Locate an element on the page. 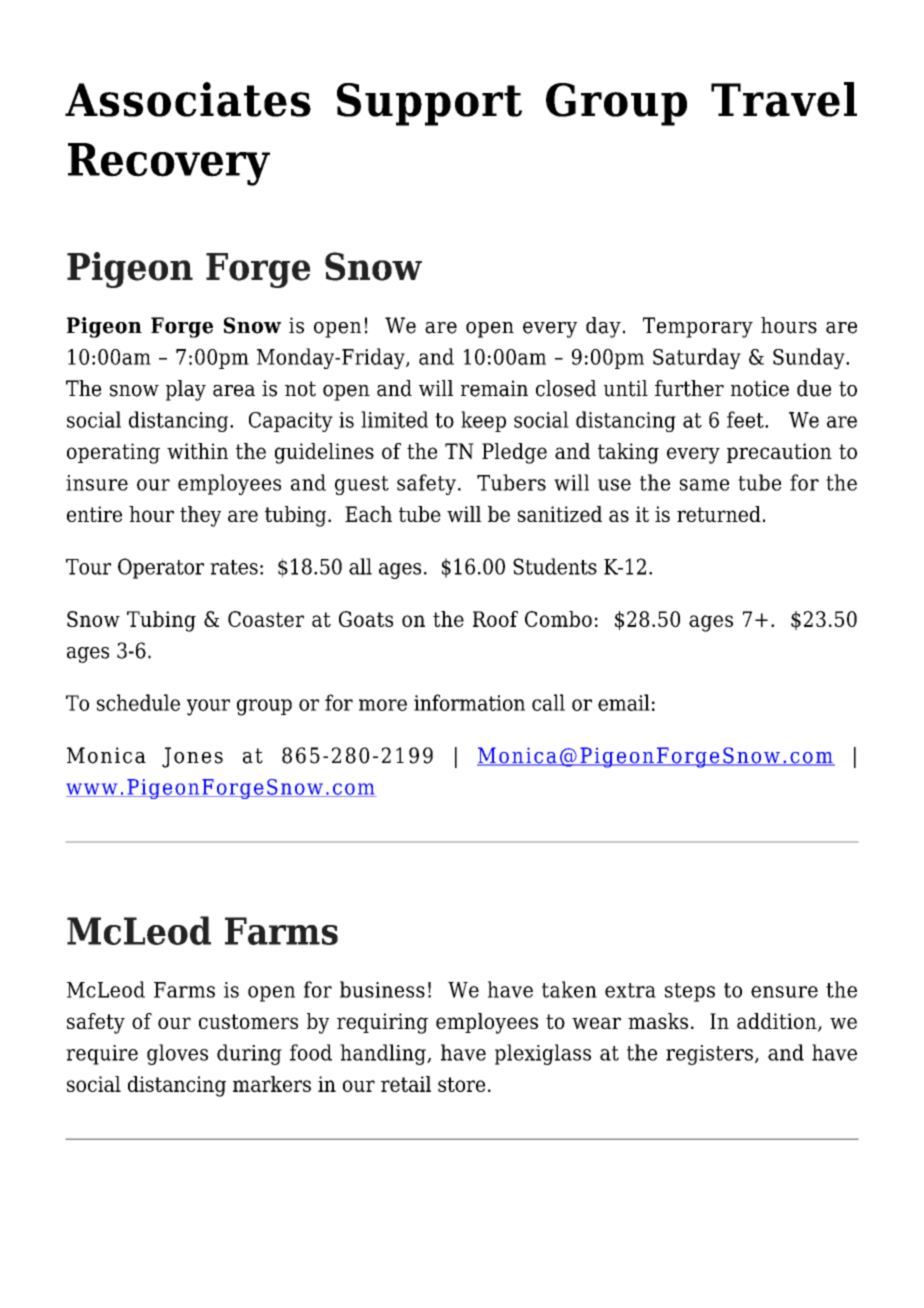 The height and width of the image is (1308, 924). Associates is located at coordinates (188, 99).
